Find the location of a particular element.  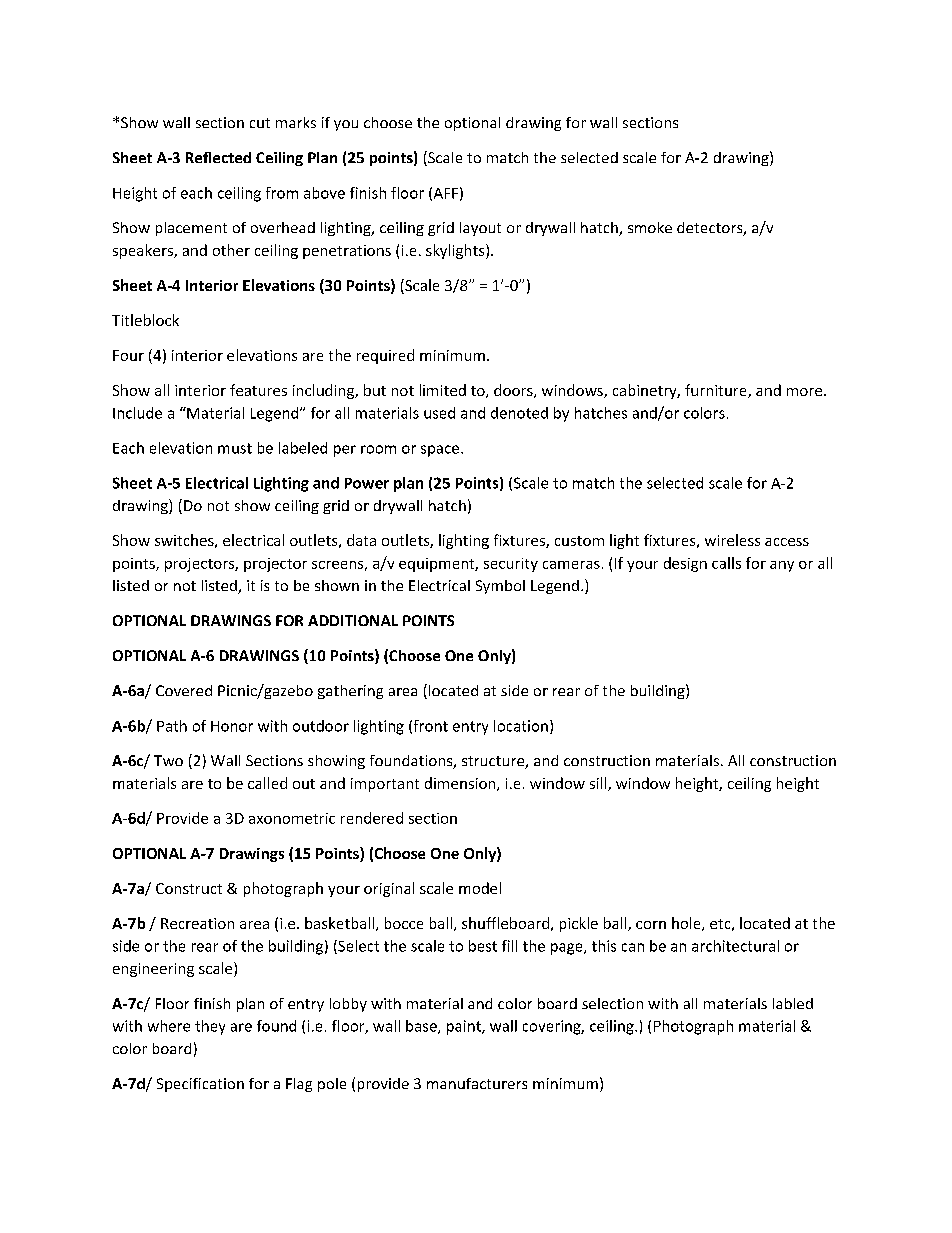

hole is located at coordinates (687, 924).
